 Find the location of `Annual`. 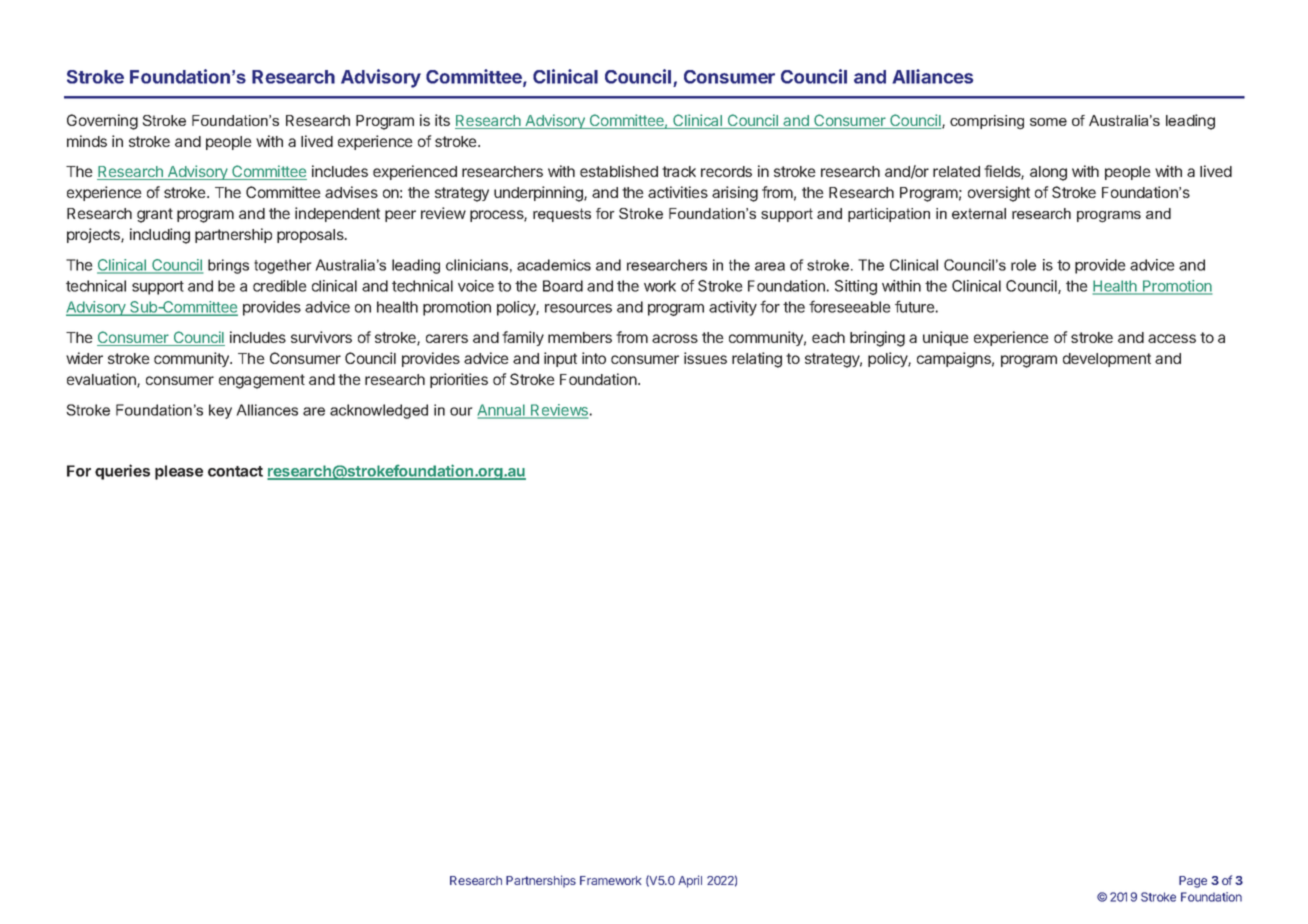

Annual is located at coordinates (502, 411).
